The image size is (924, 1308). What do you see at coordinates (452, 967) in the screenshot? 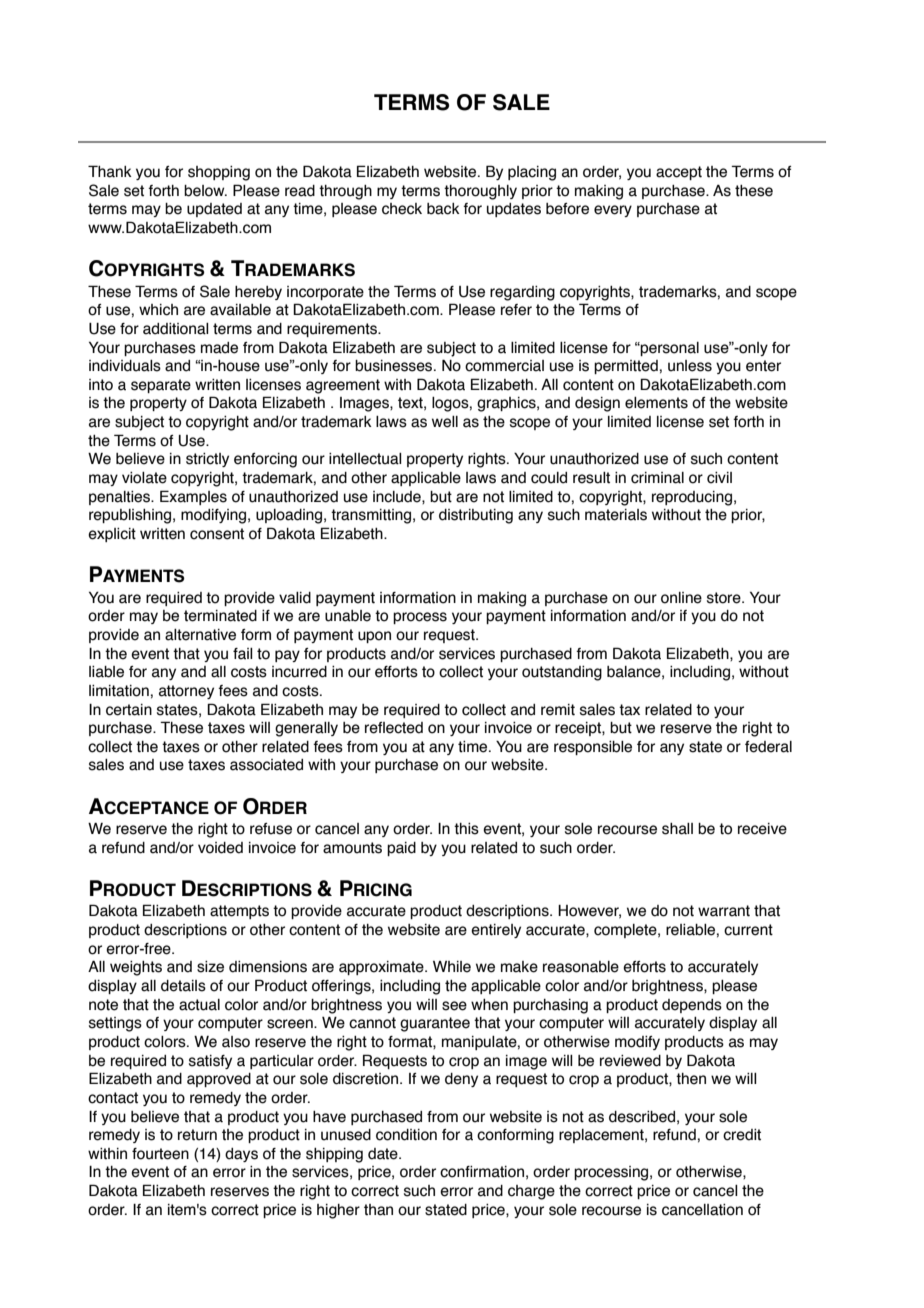
I see `While` at bounding box center [452, 967].
